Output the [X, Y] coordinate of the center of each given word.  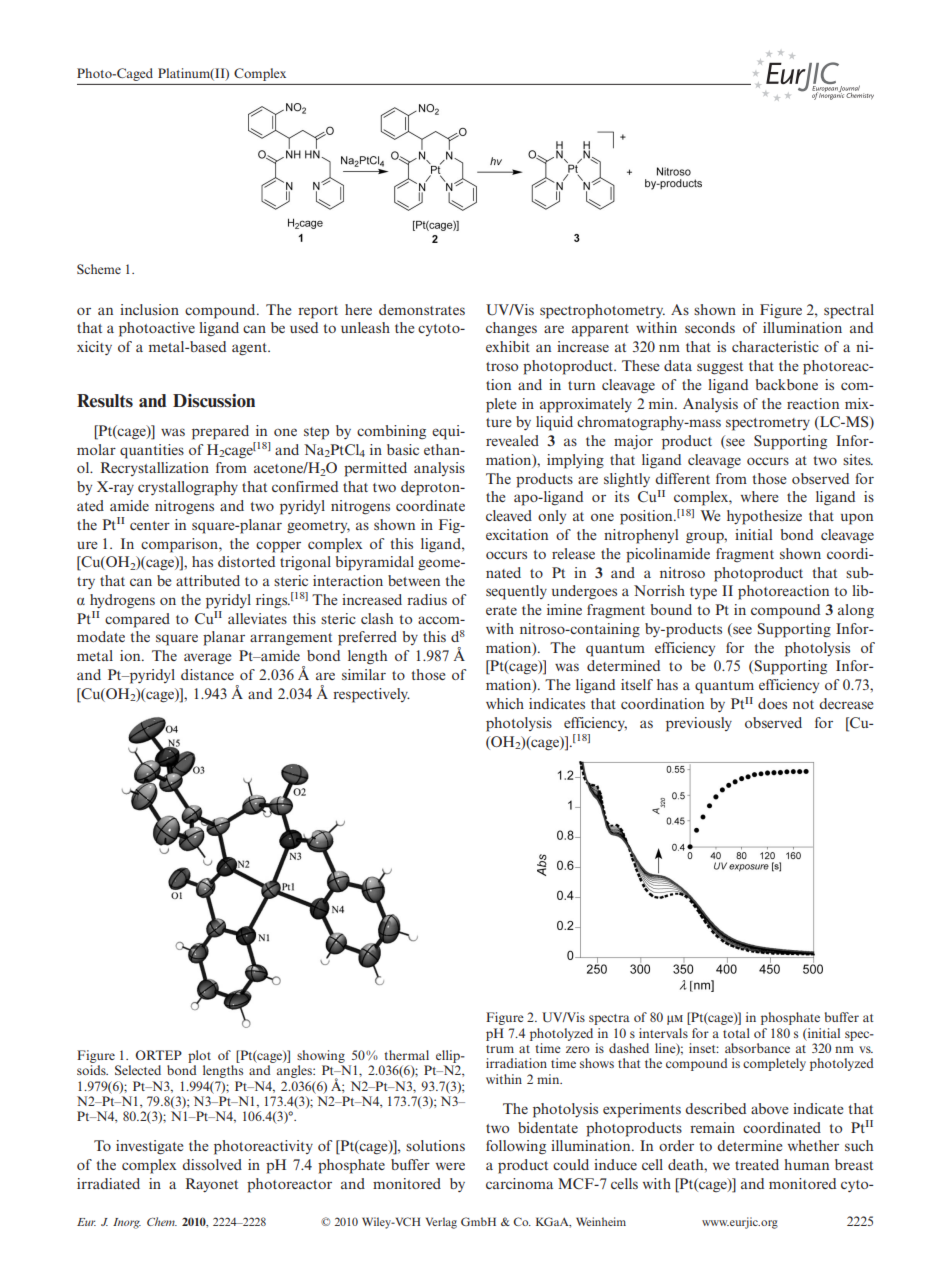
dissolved [212, 1164]
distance [207, 674]
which [505, 703]
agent [251, 349]
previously [699, 724]
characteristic [775, 346]
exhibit [508, 346]
